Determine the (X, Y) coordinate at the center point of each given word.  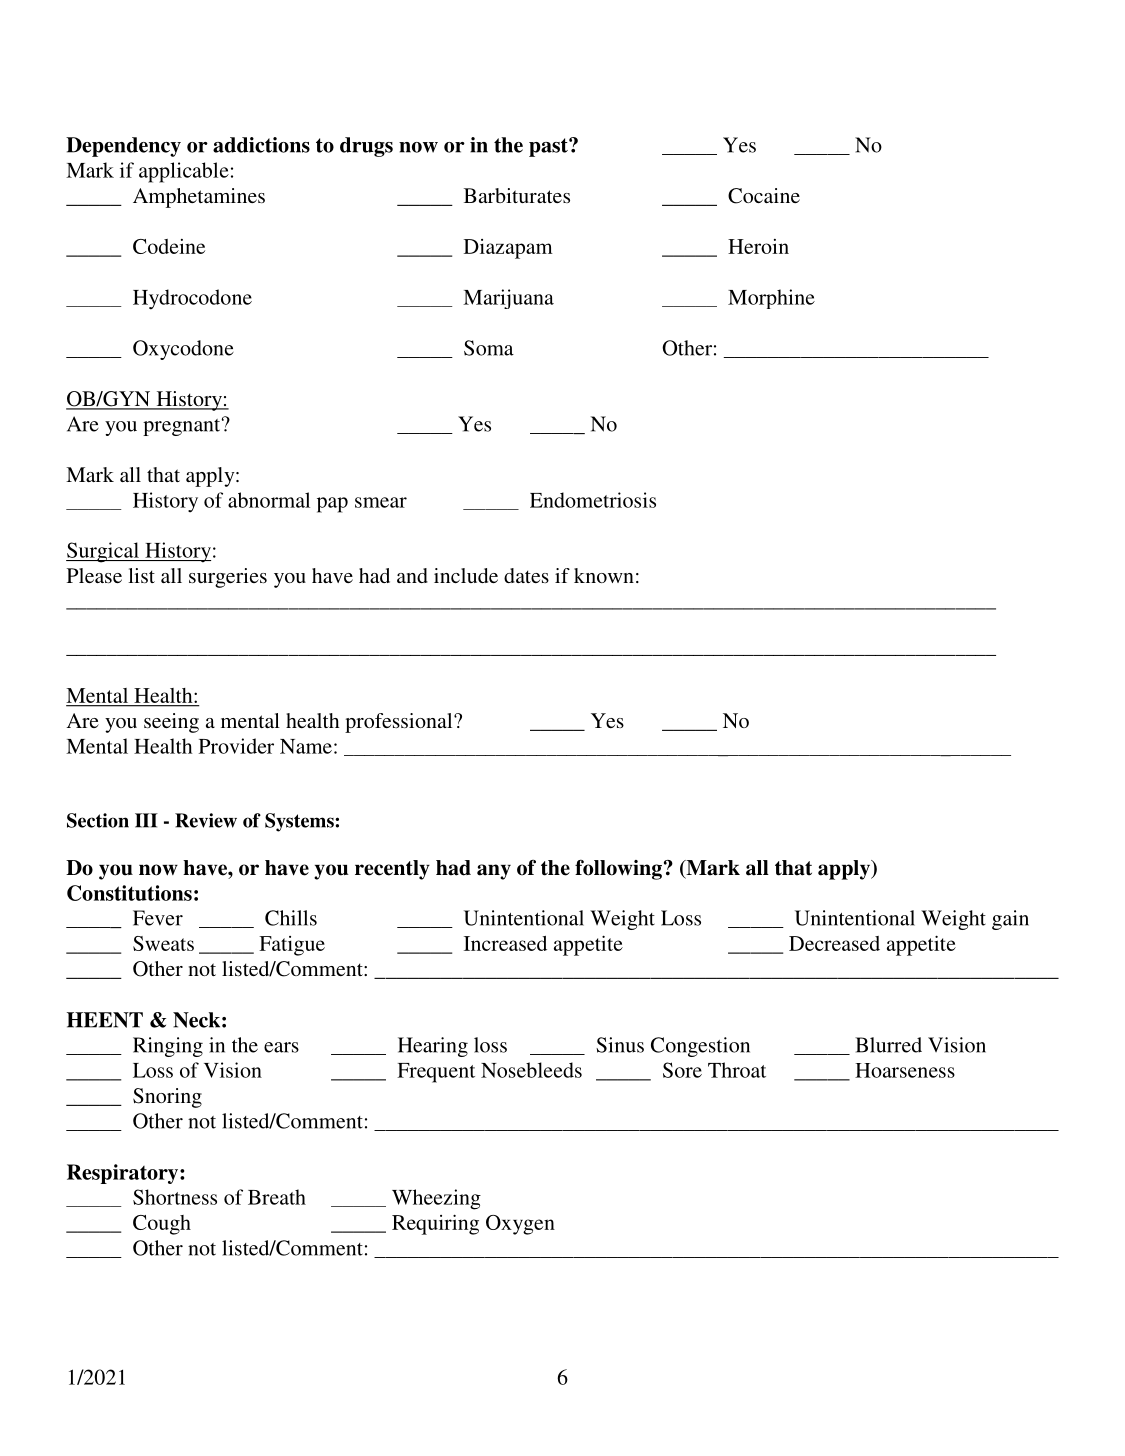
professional (400, 723)
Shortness (175, 1197)
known (604, 575)
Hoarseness (905, 1070)
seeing (171, 723)
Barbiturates (517, 195)
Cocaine (764, 196)
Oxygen (520, 1225)
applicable (184, 172)
